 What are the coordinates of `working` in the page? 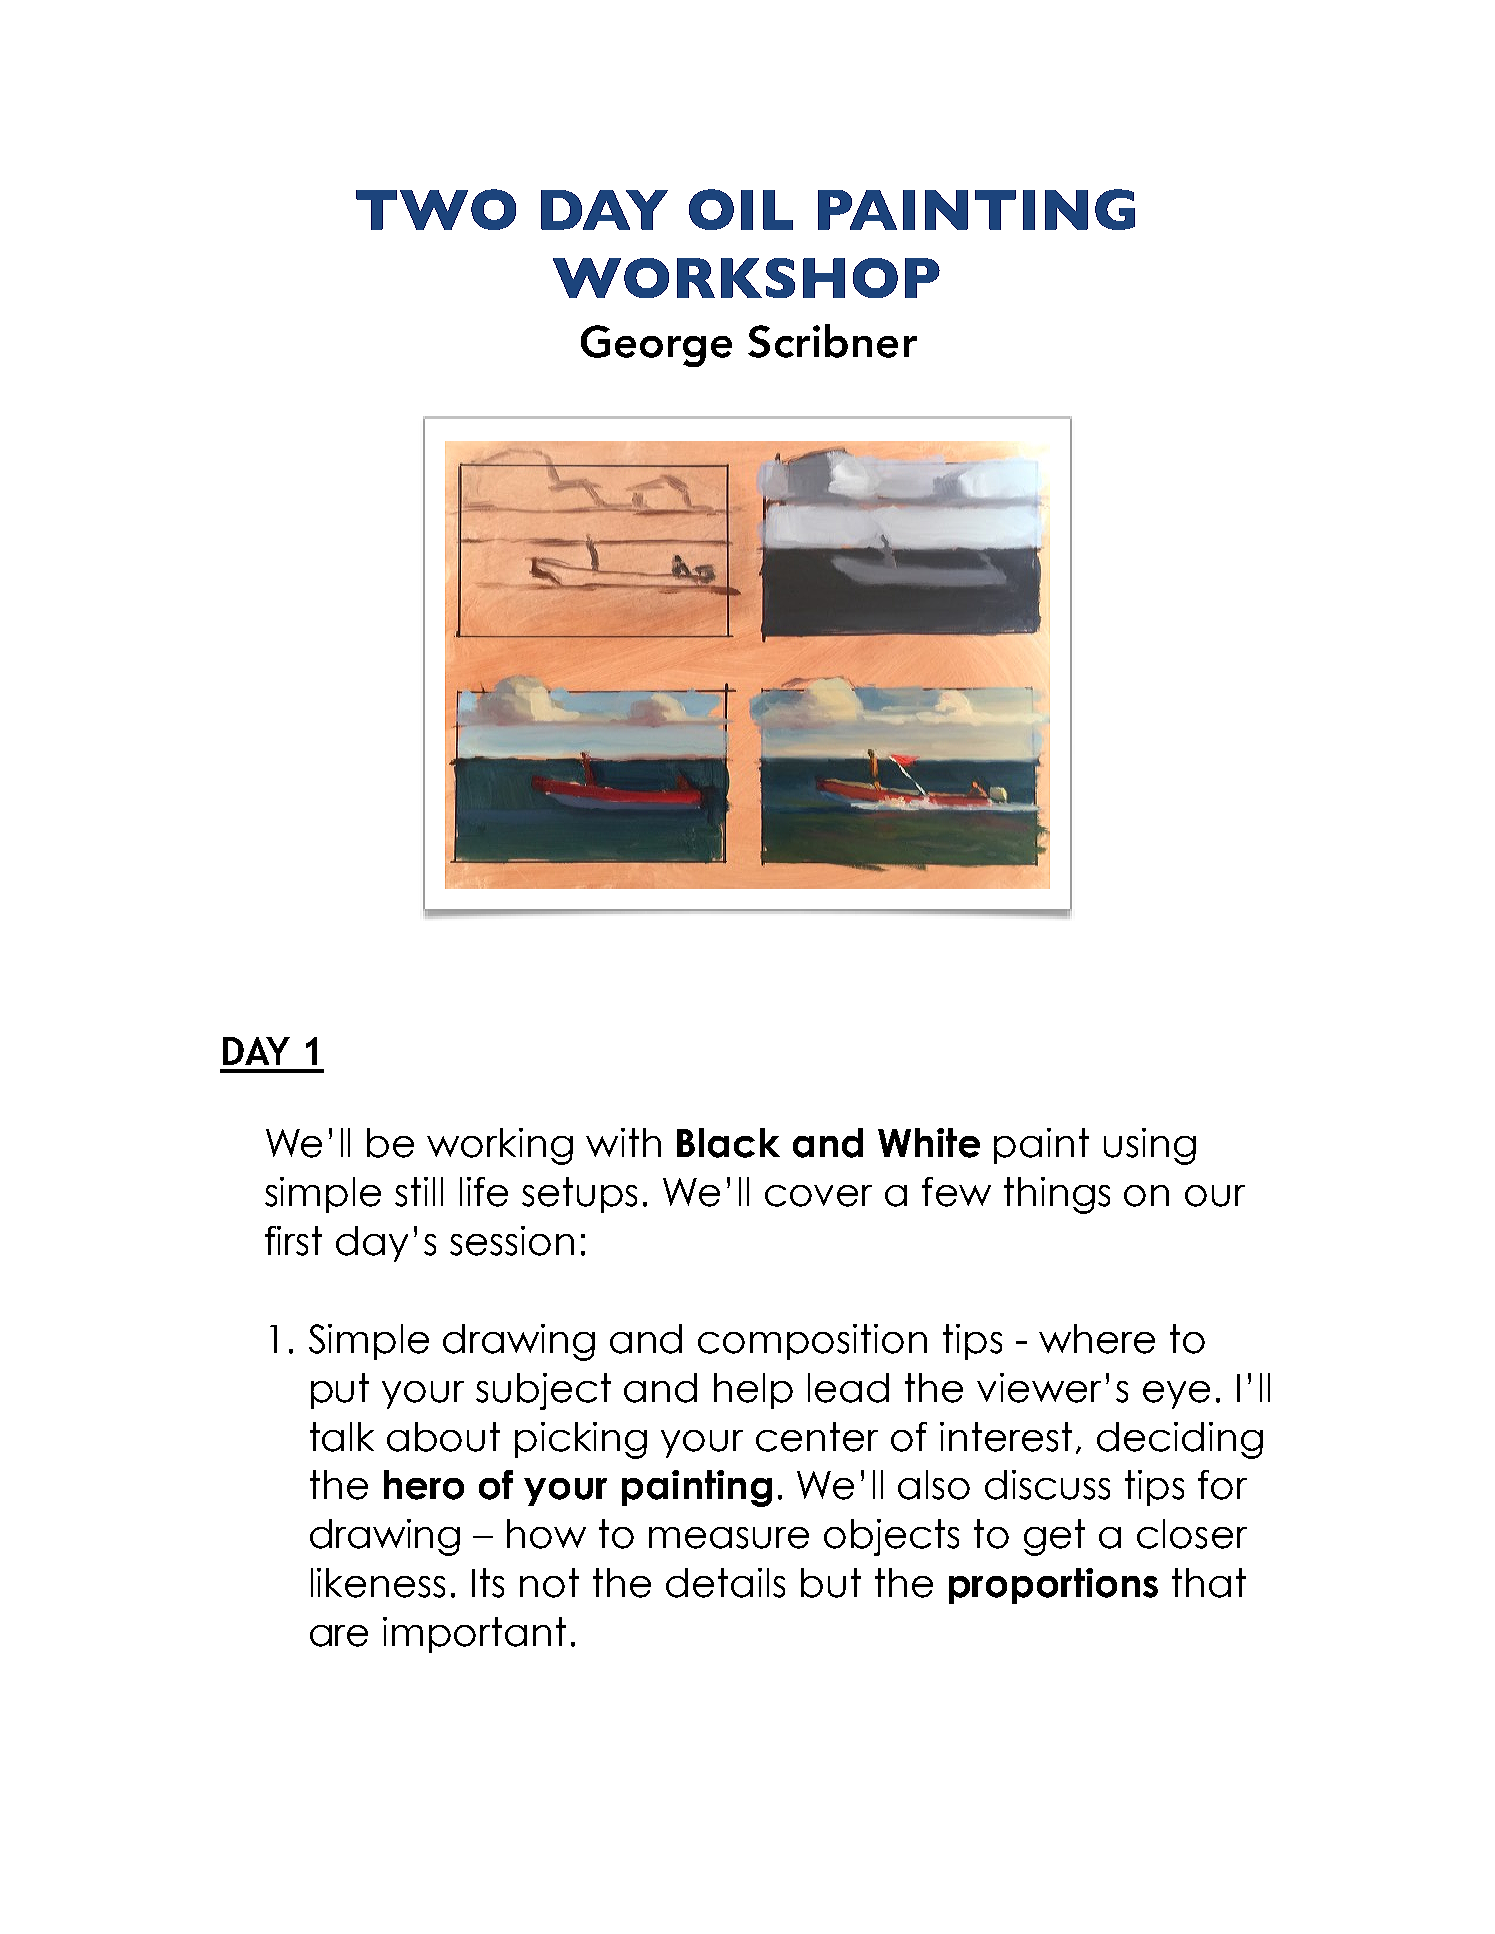 It's located at (500, 1146).
